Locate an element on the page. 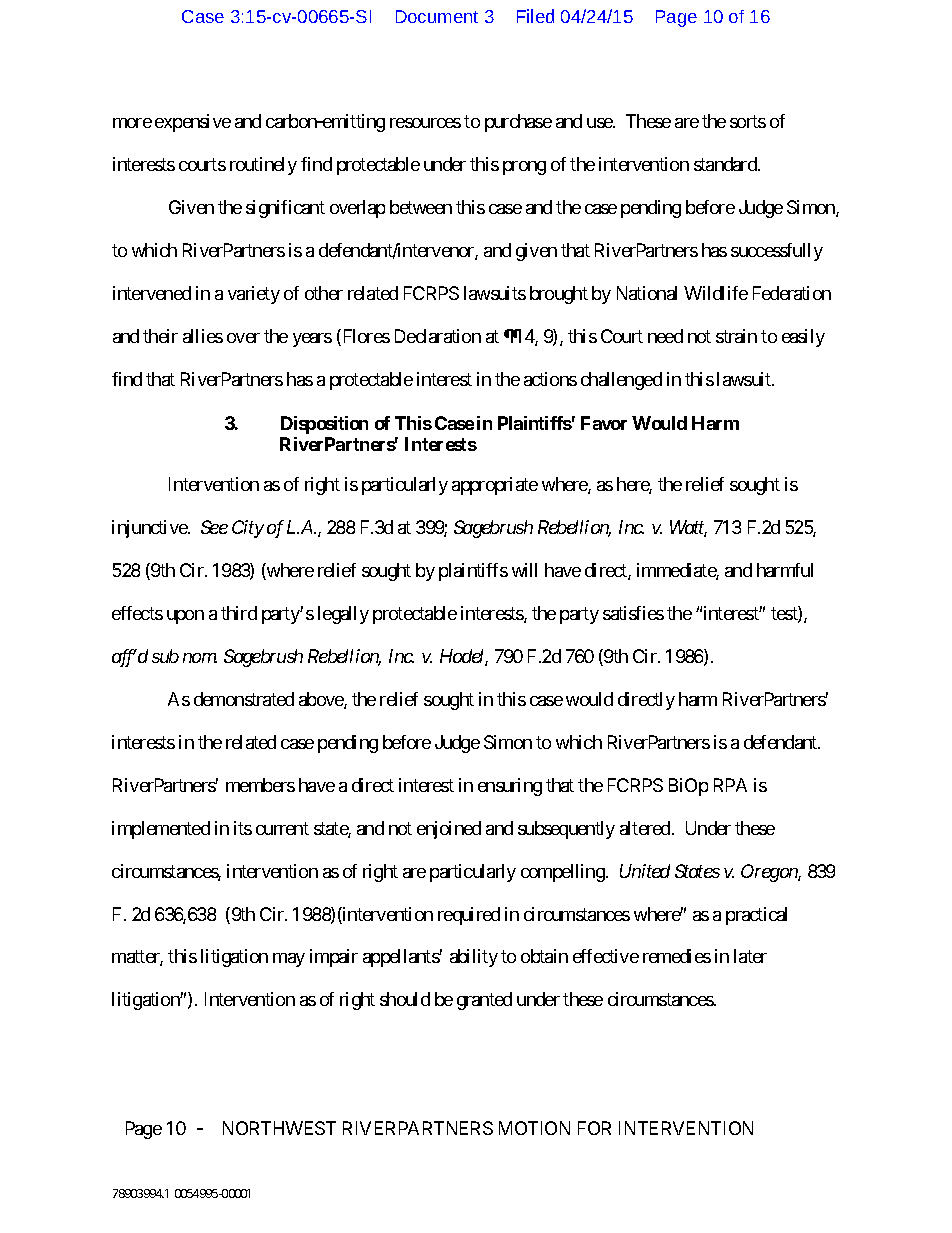 This page has width=952, height=1233. sorts is located at coordinates (748, 122).
